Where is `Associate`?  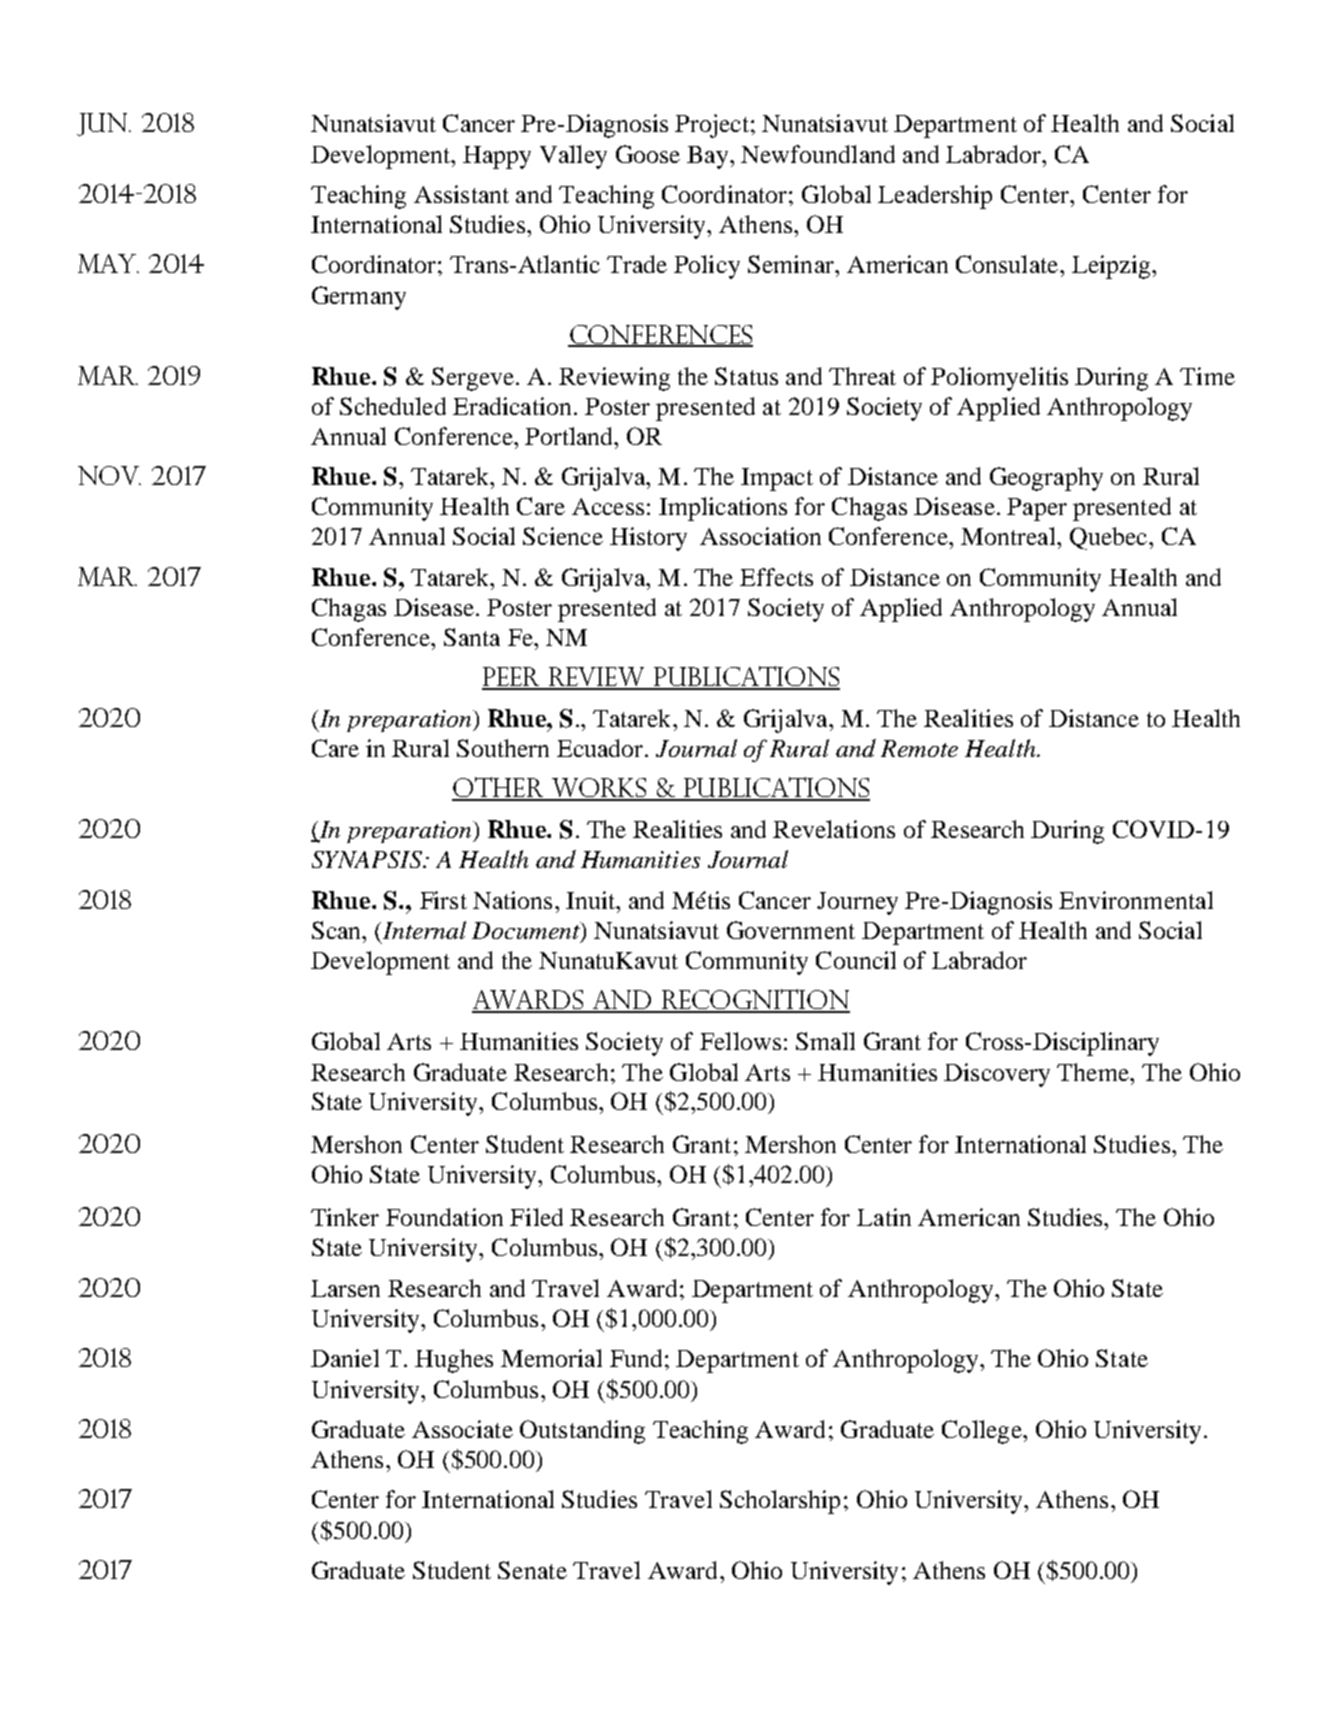 Associate is located at coordinates (462, 1429).
